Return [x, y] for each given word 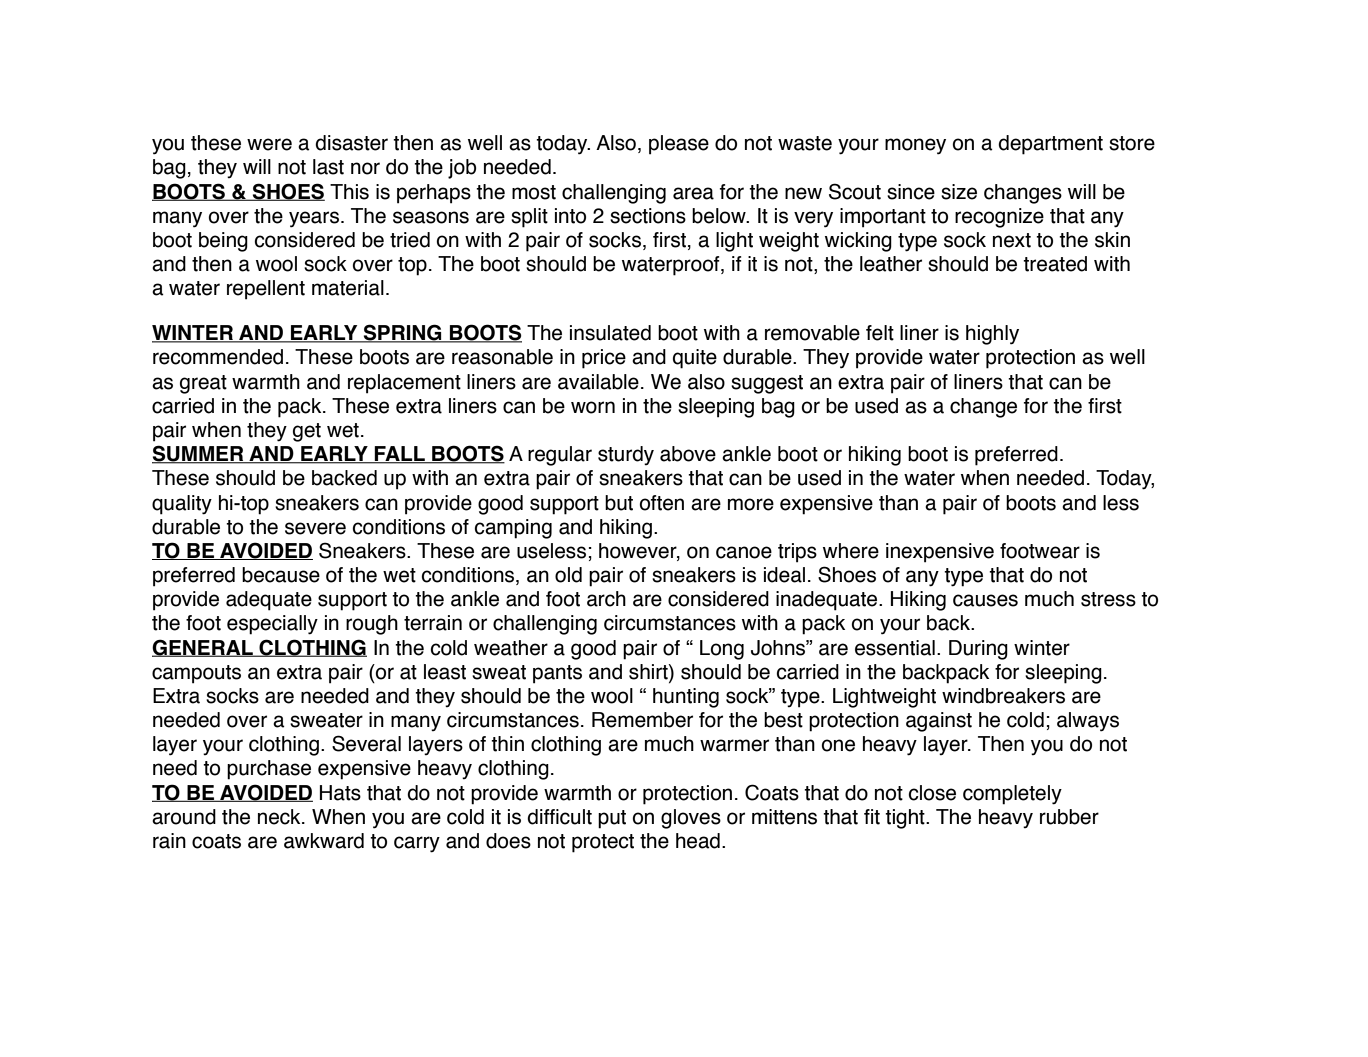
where [851, 551]
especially [272, 625]
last [328, 167]
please [679, 145]
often [662, 503]
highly [992, 335]
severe [315, 528]
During [978, 650]
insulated [610, 333]
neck [280, 817]
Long [722, 650]
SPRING [403, 333]
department [1050, 145]
